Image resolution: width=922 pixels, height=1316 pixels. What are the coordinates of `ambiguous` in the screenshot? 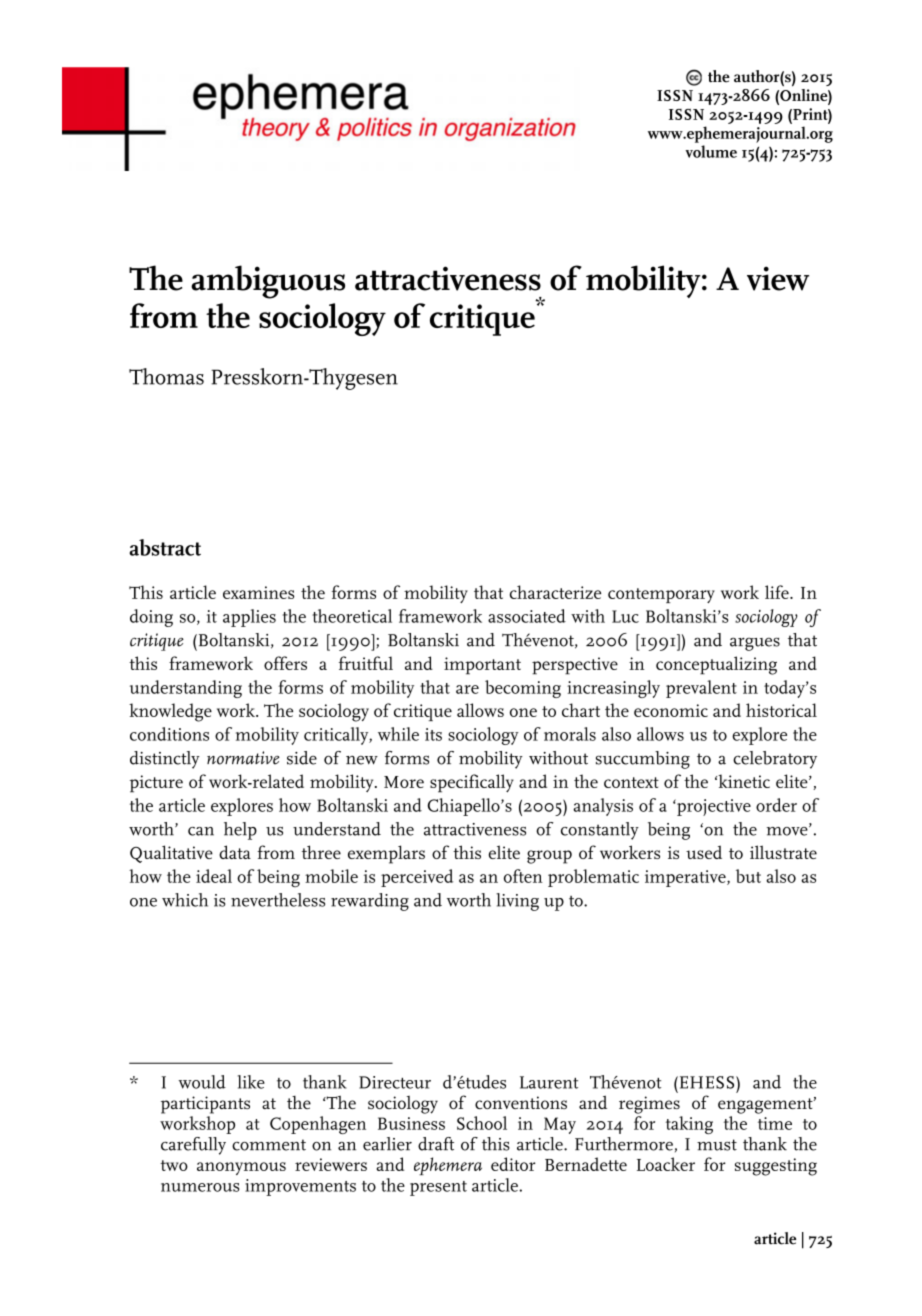 It's located at (268, 282).
